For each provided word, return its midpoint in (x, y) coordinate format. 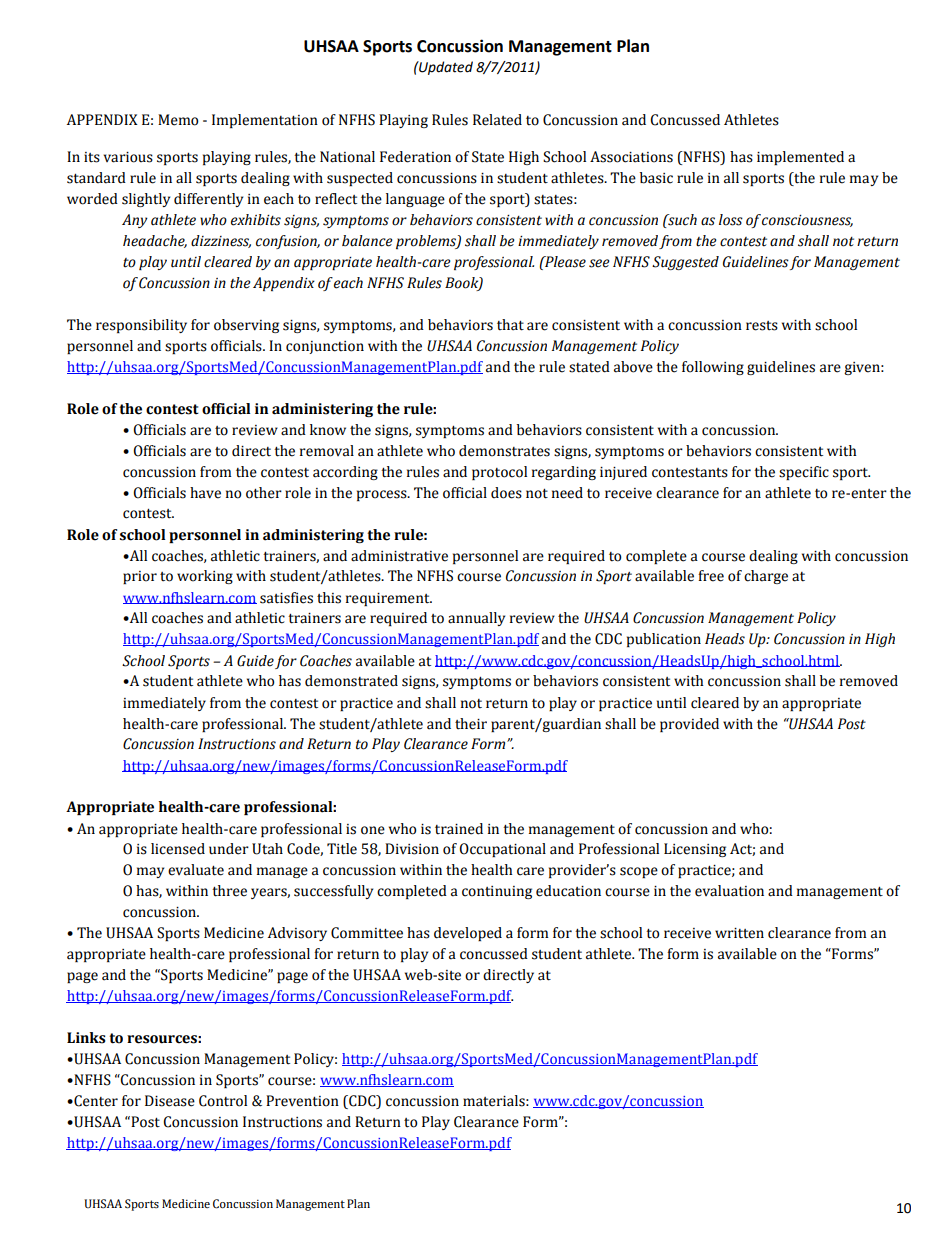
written (739, 933)
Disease (170, 1101)
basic (656, 178)
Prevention (302, 1101)
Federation (415, 157)
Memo (178, 120)
